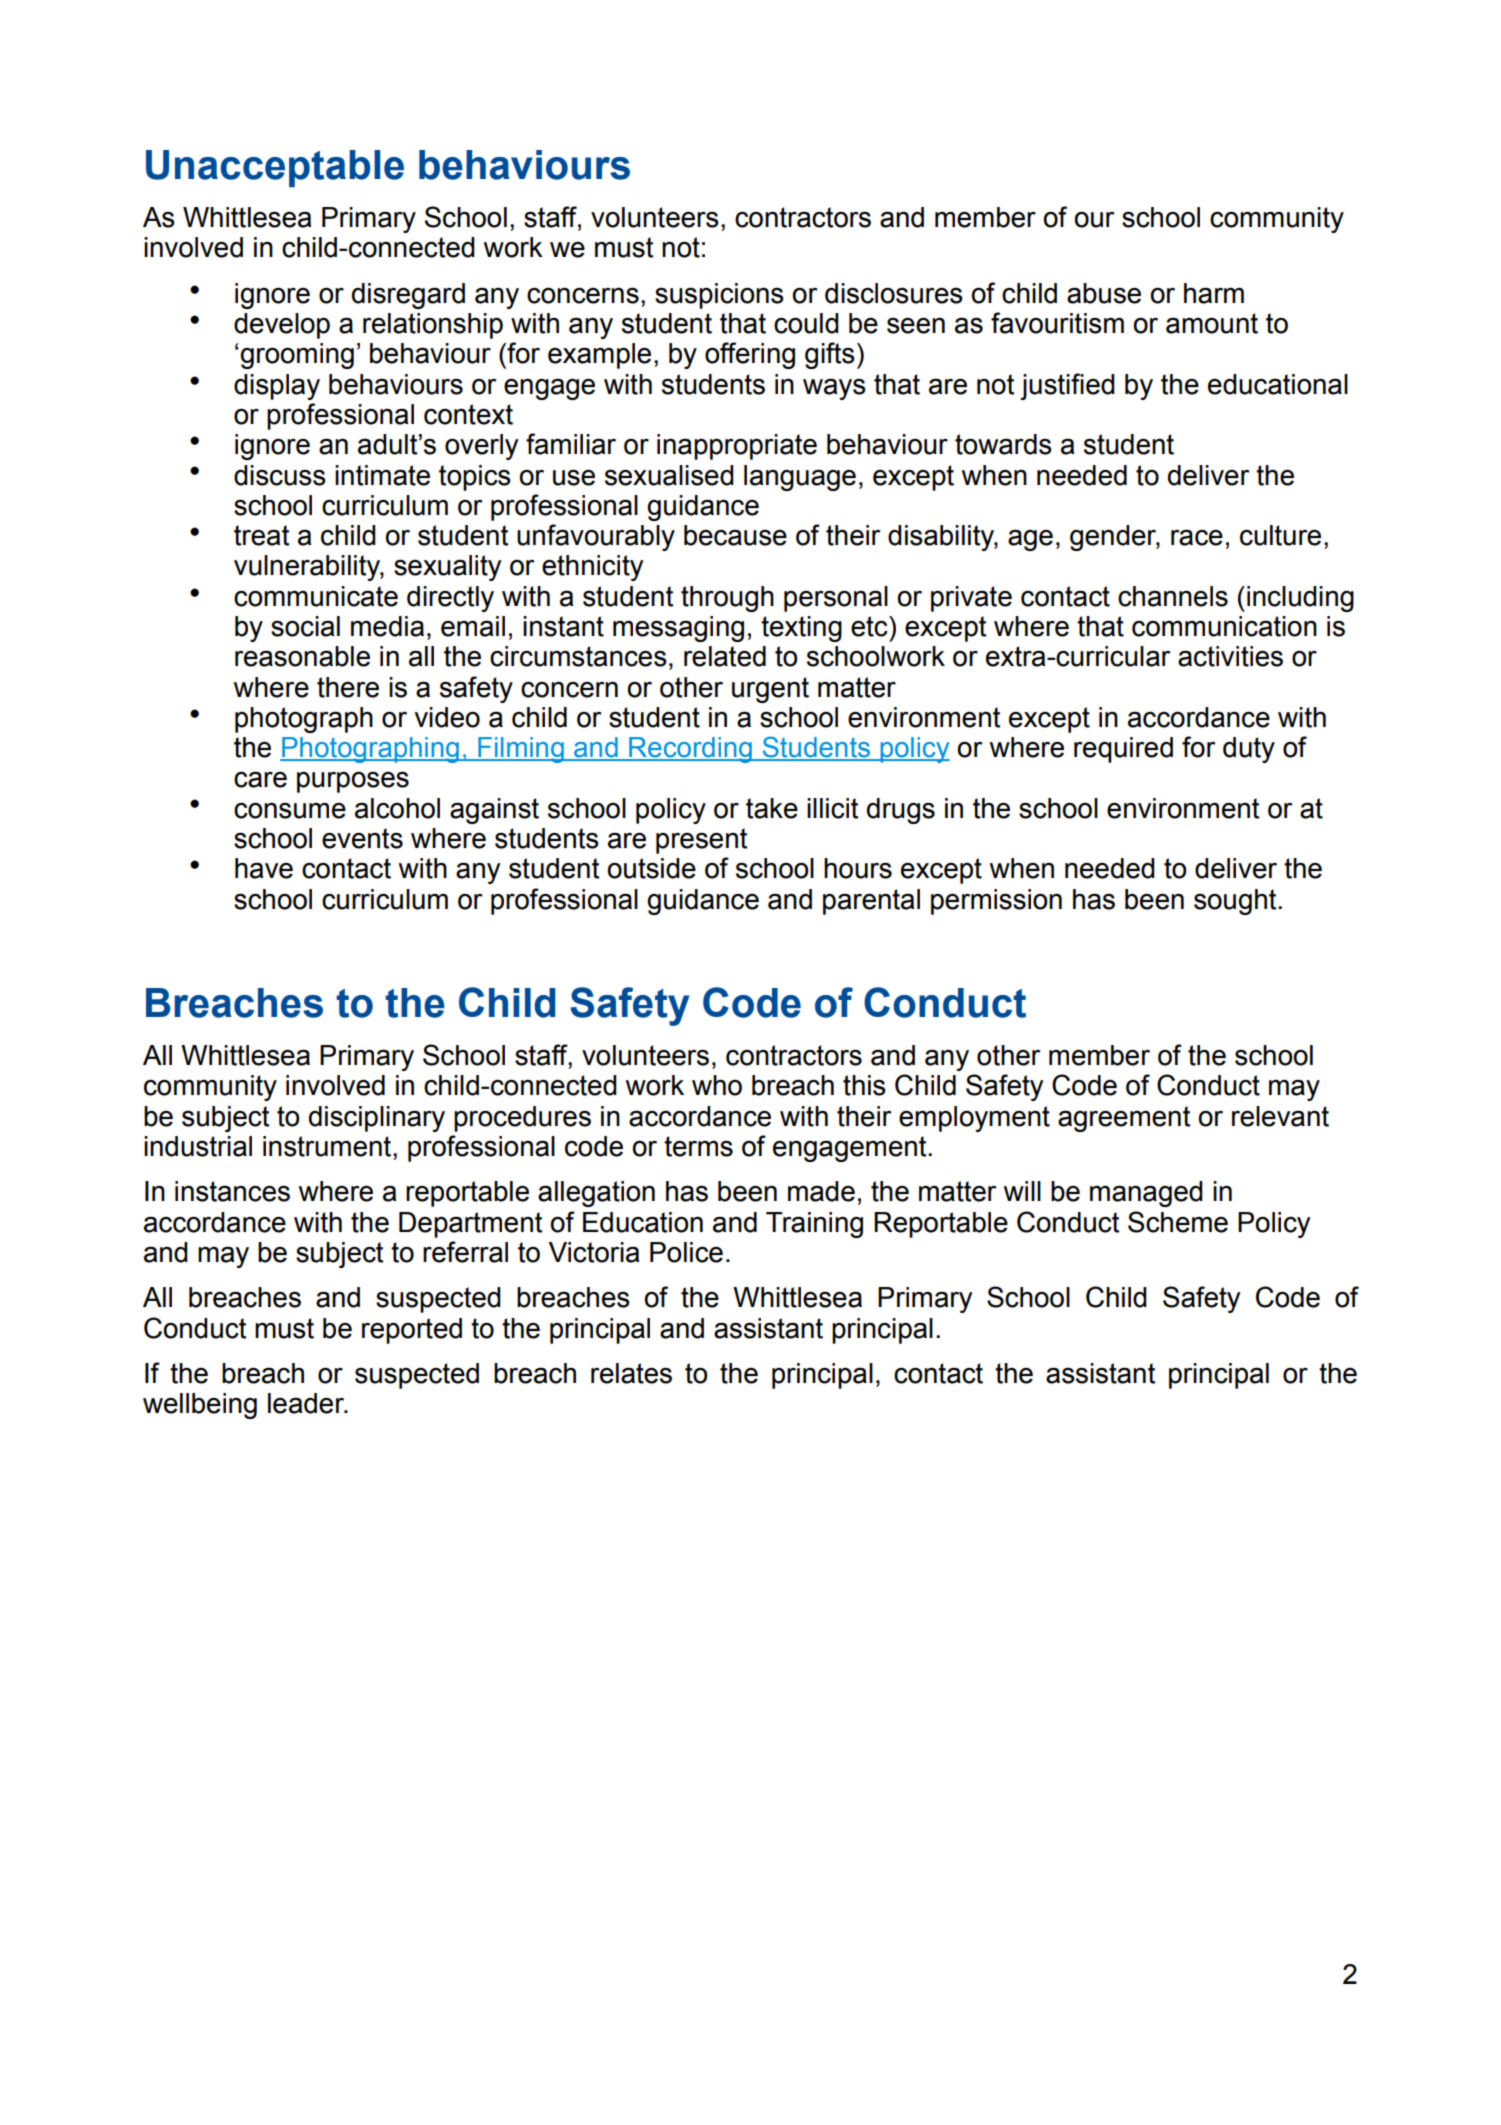  Describe the element at coordinates (1236, 902) in the screenshot. I see `sought` at that location.
